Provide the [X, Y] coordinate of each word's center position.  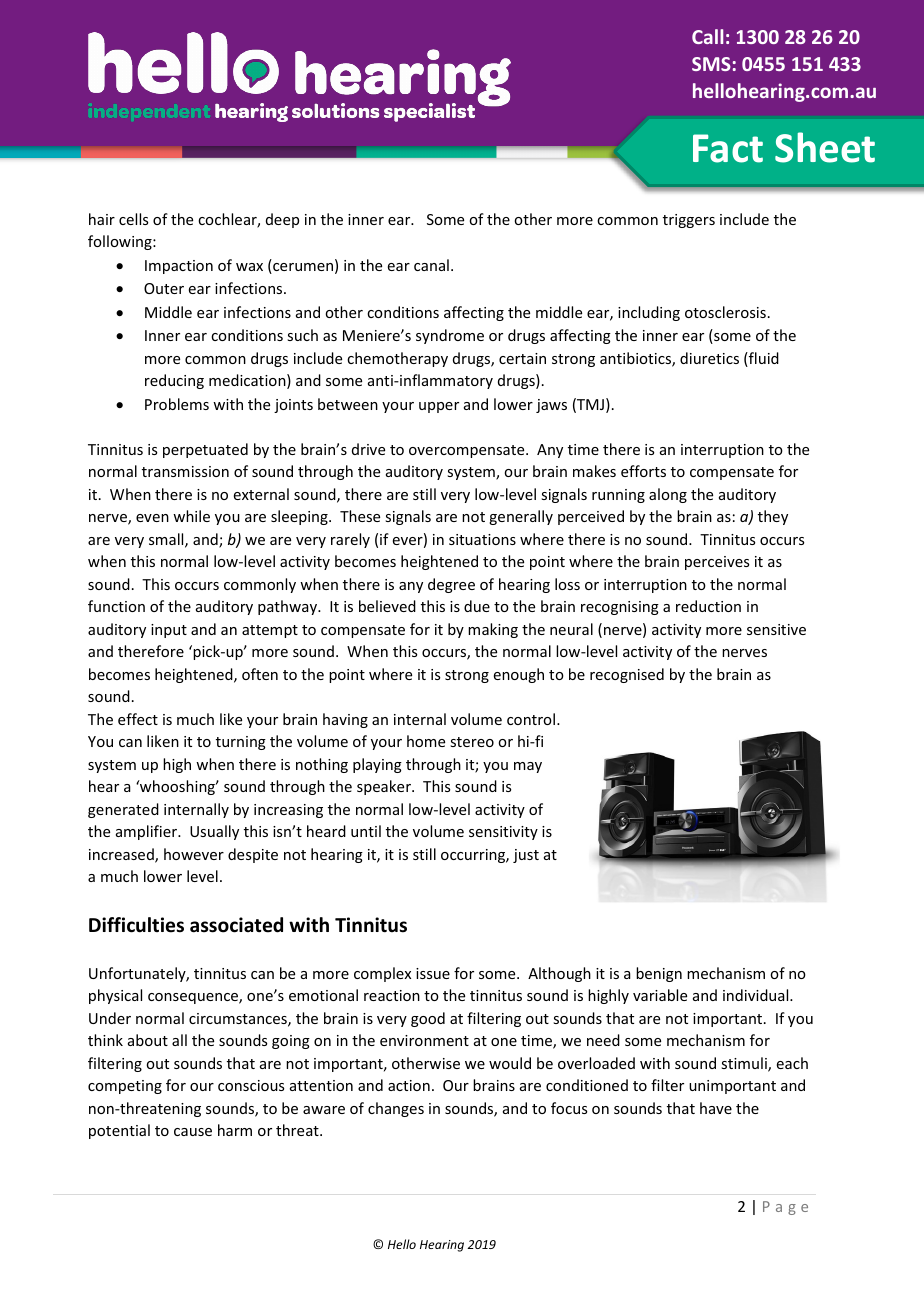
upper [439, 407]
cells [133, 219]
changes [396, 1109]
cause [193, 1132]
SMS [711, 64]
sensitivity [503, 833]
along [668, 495]
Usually [214, 832]
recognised [627, 675]
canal [431, 265]
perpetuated [205, 450]
